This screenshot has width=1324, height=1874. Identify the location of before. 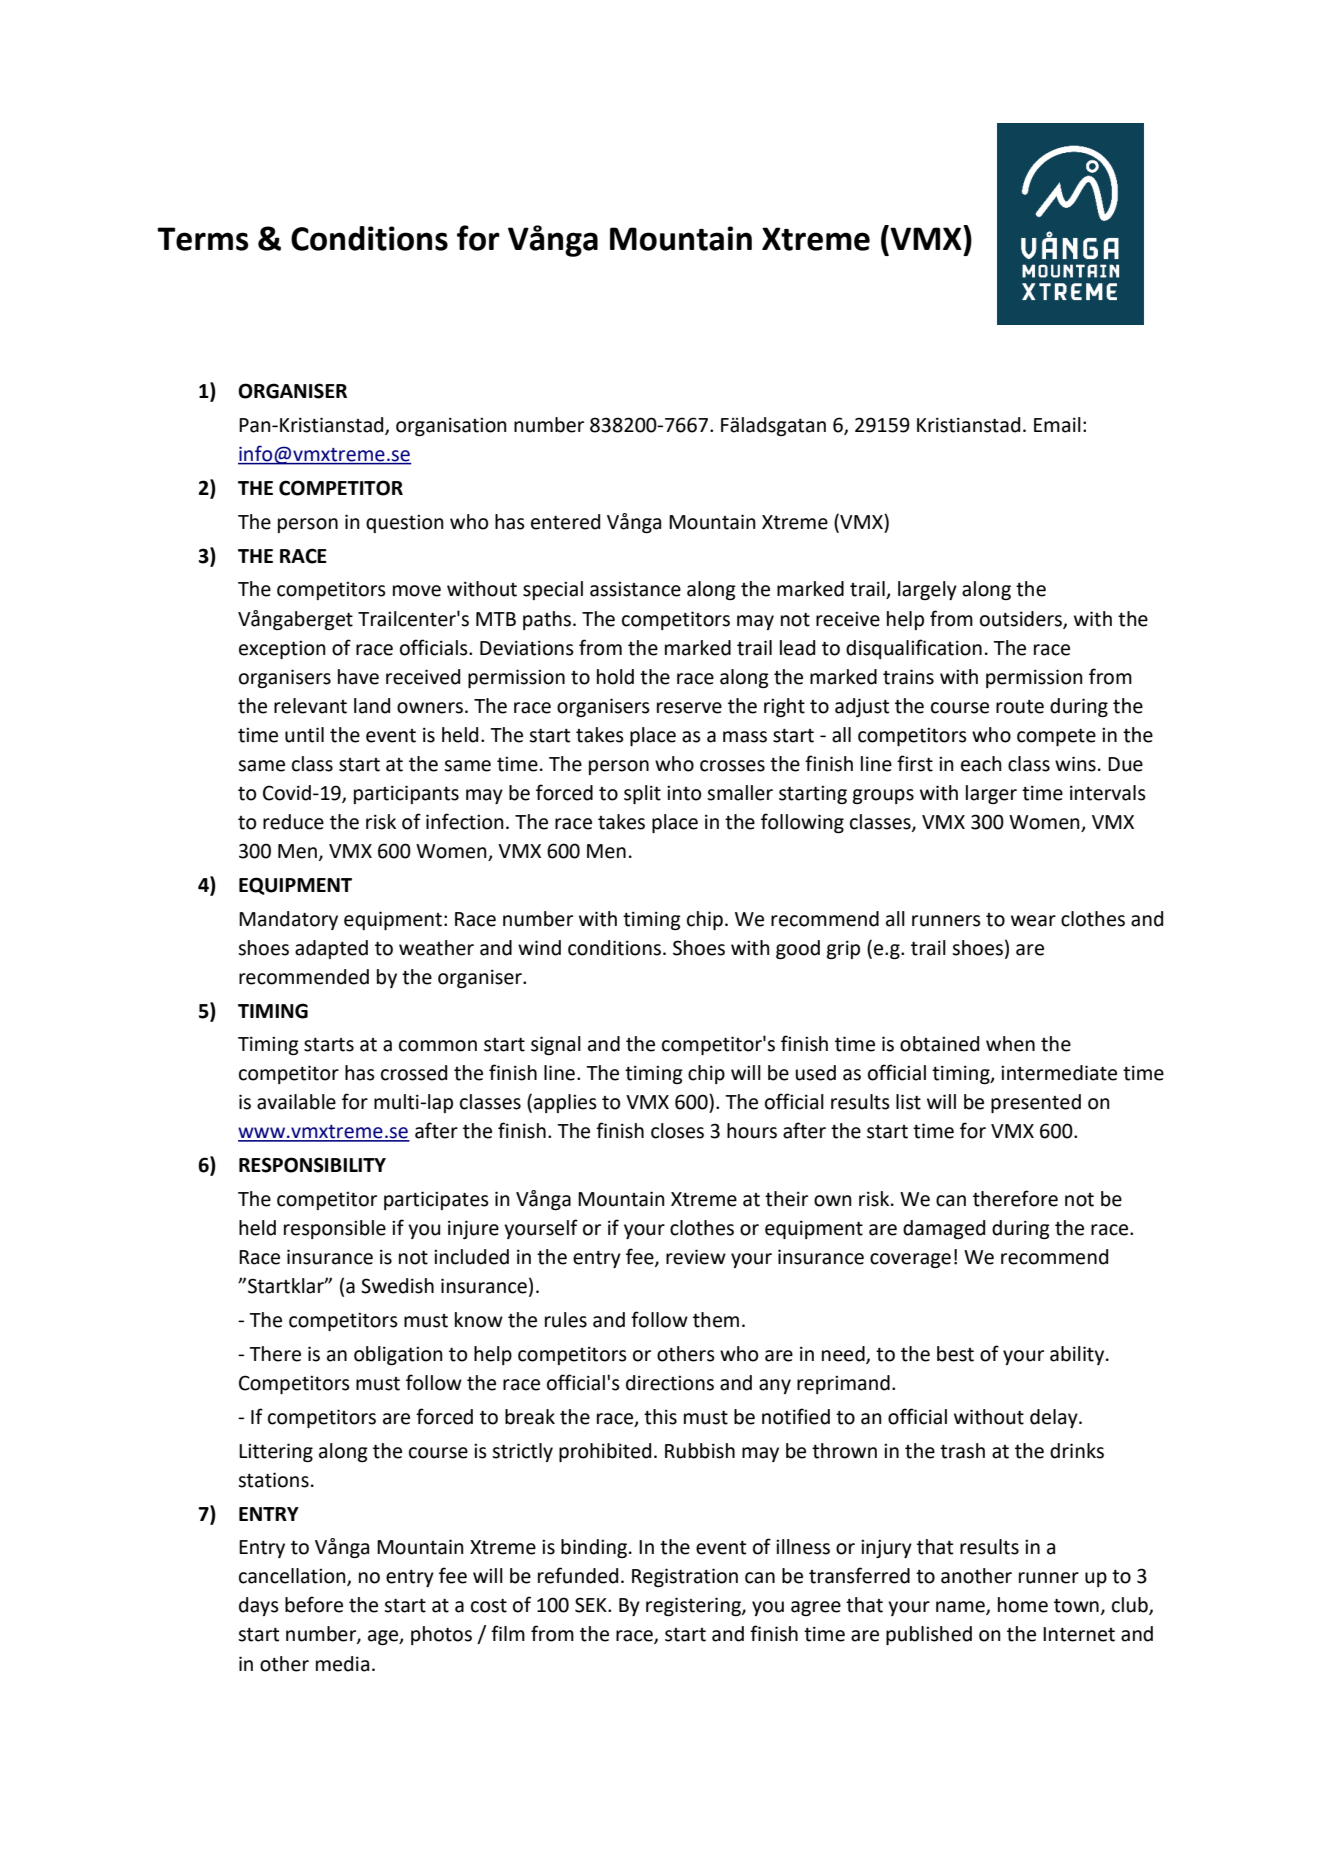
(314, 1604).
